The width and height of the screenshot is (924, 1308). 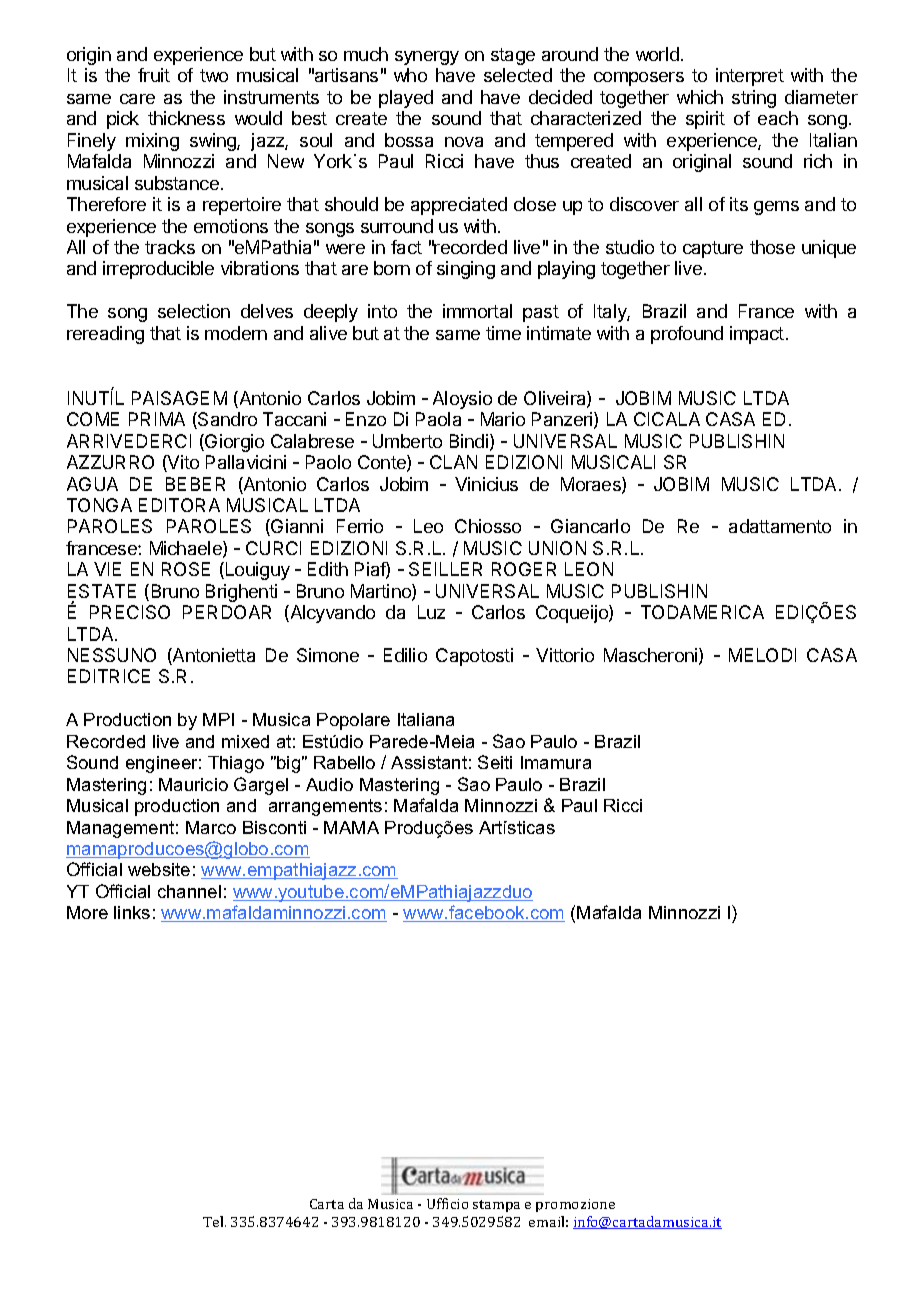 I want to click on interpret, so click(x=750, y=77).
